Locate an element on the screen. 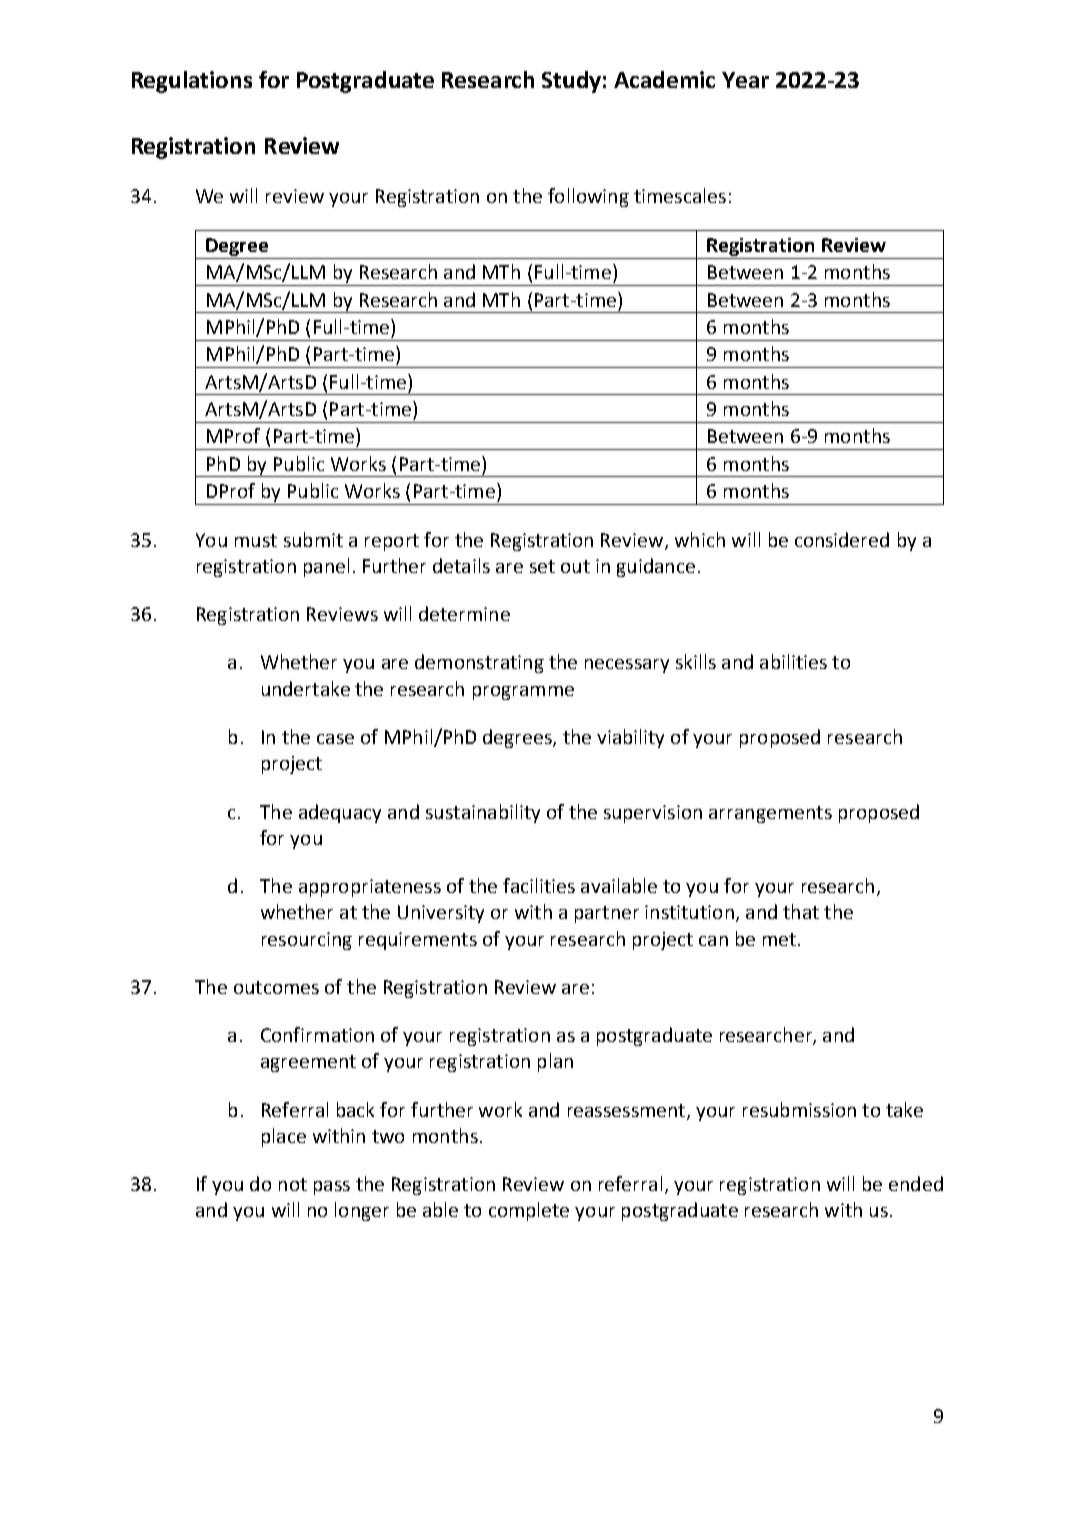 This screenshot has height=1519, width=1074. not is located at coordinates (293, 1184).
